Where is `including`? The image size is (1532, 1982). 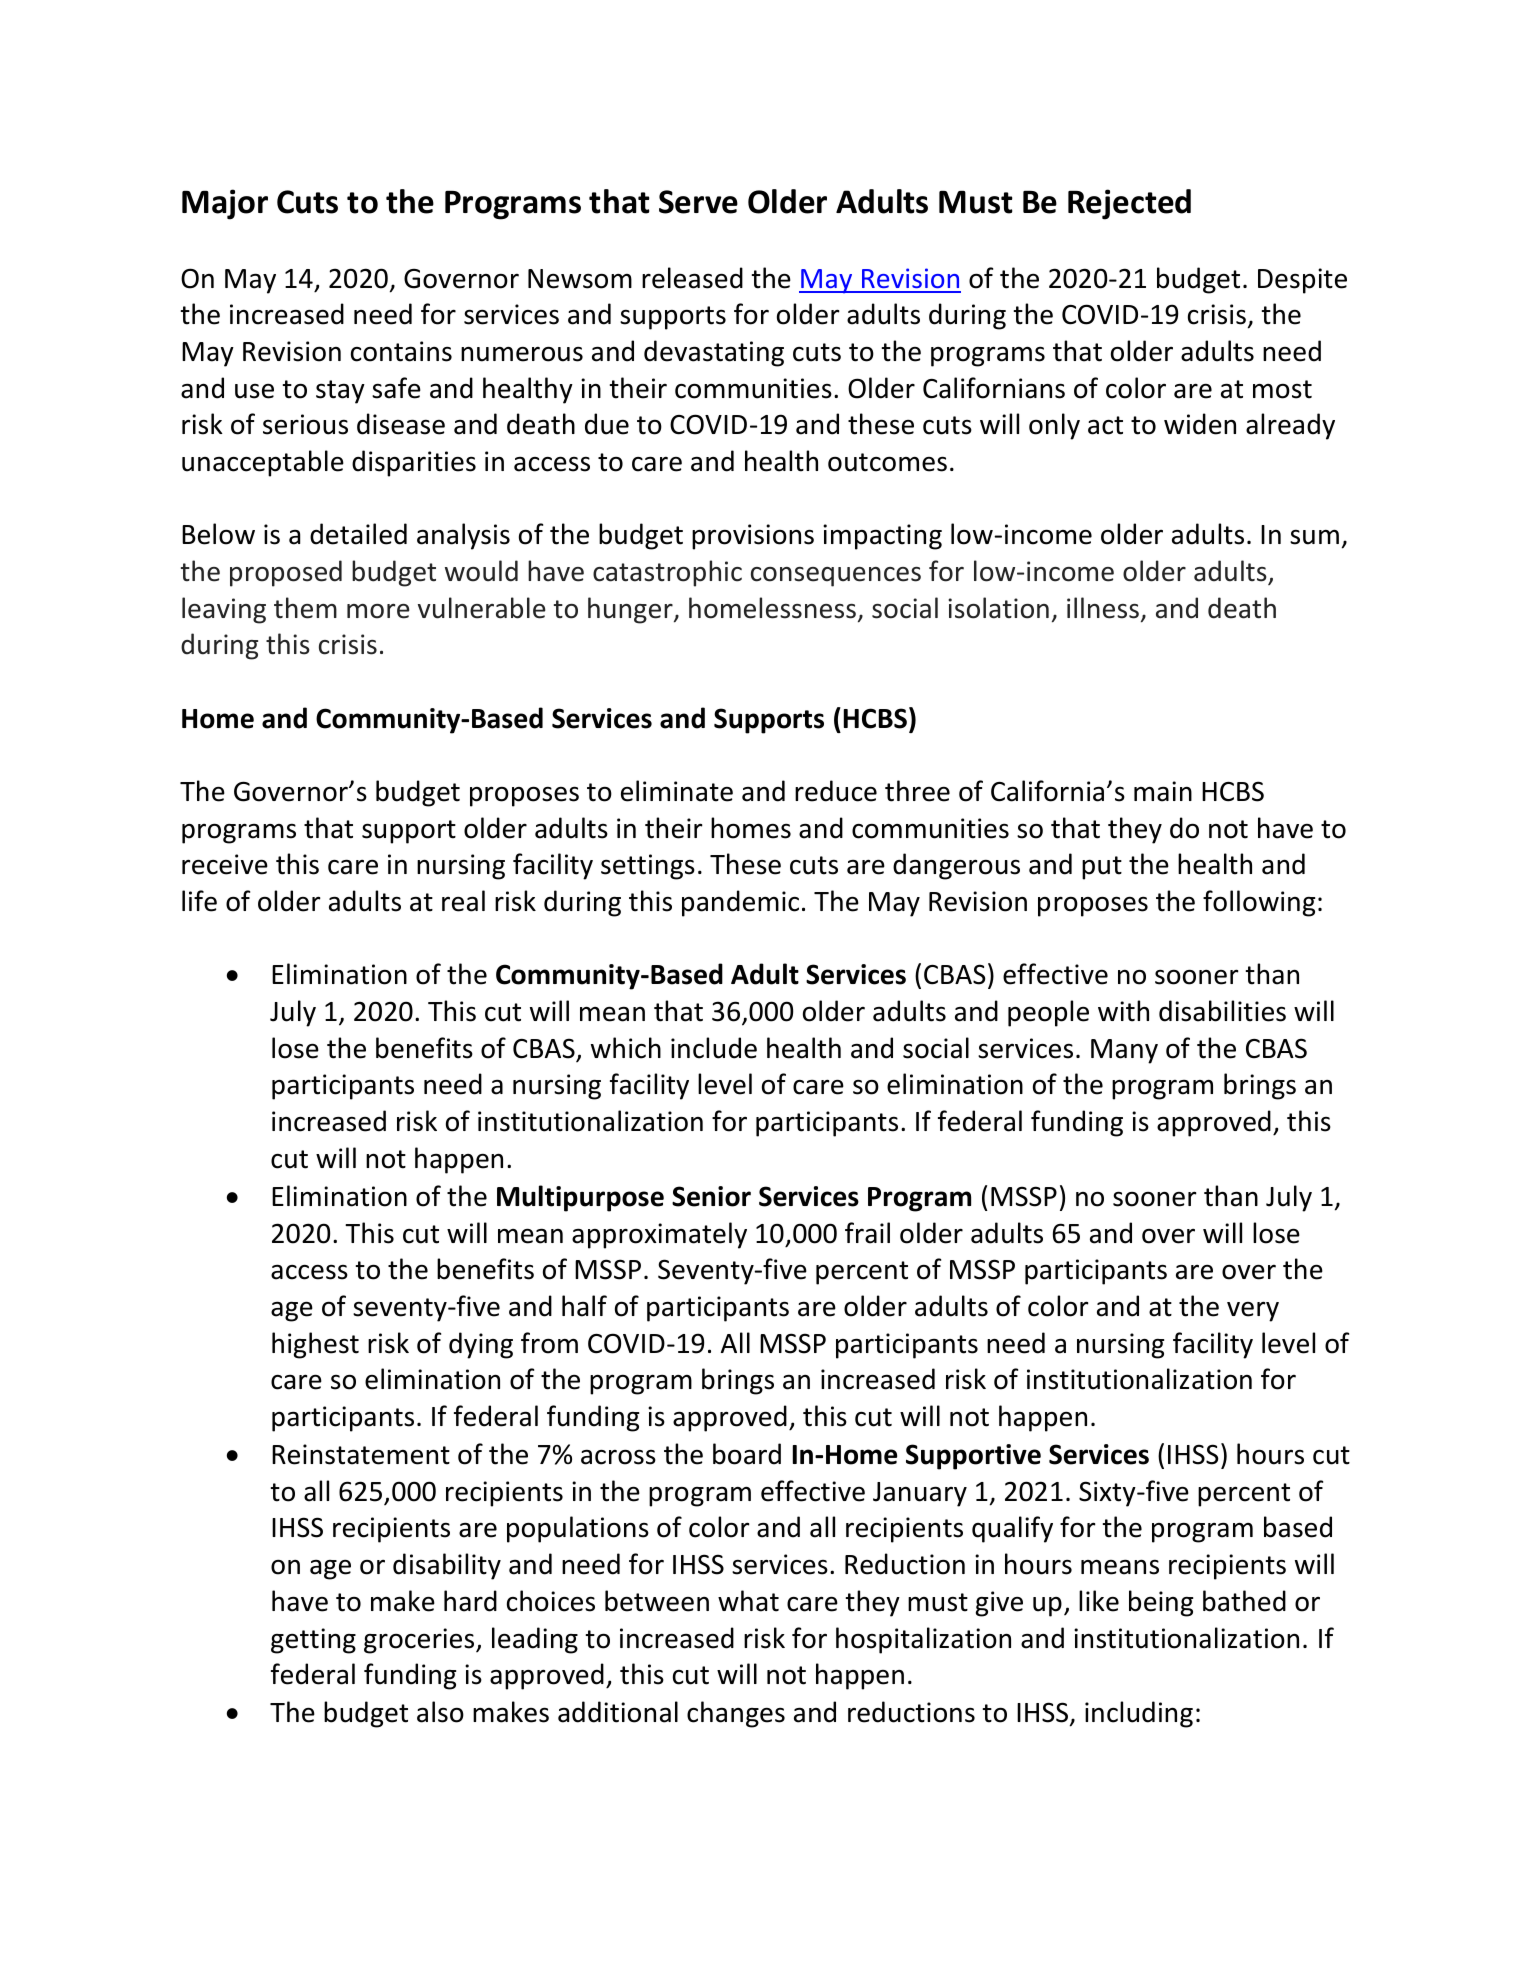
including is located at coordinates (1139, 1714).
